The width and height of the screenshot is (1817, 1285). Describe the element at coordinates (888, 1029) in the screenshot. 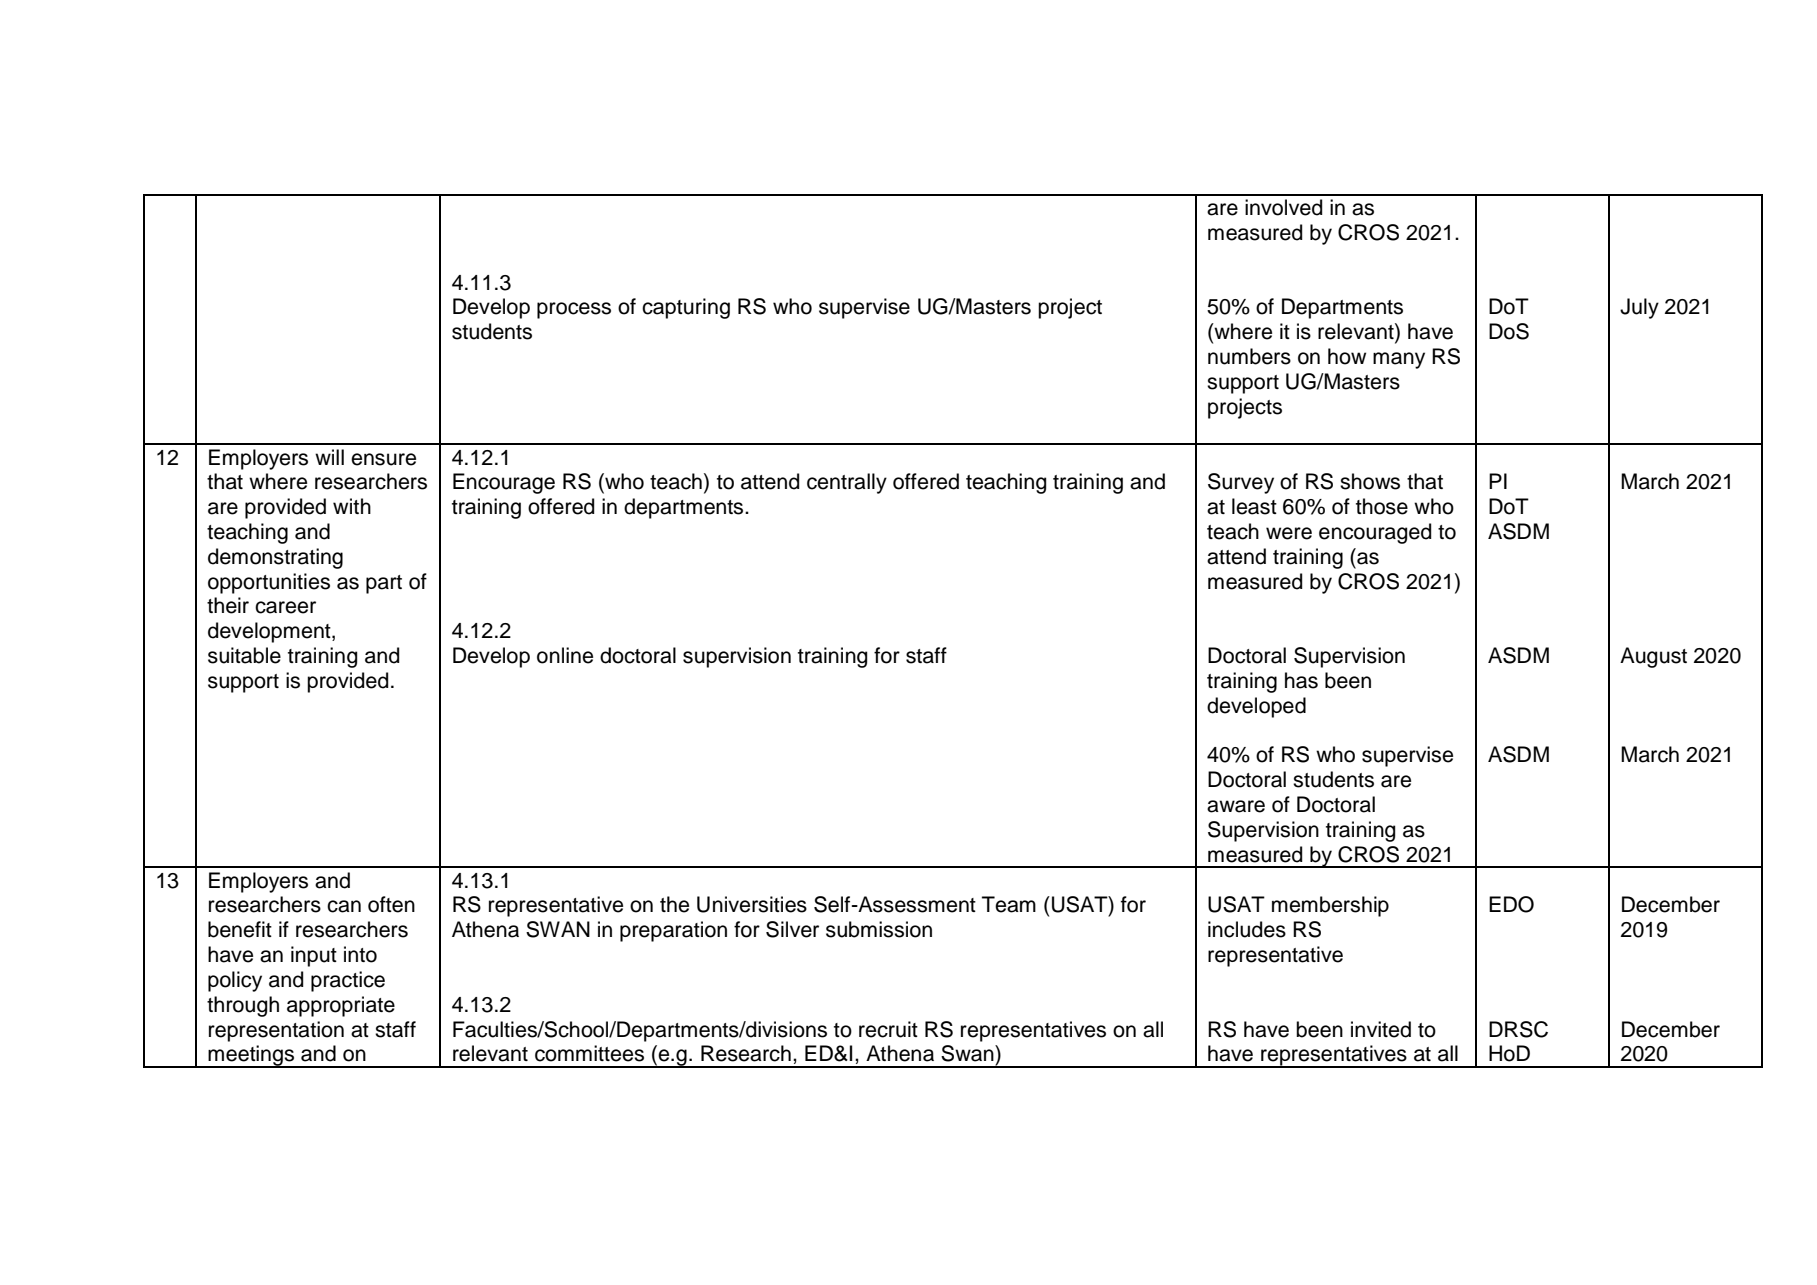

I see `recruit` at that location.
